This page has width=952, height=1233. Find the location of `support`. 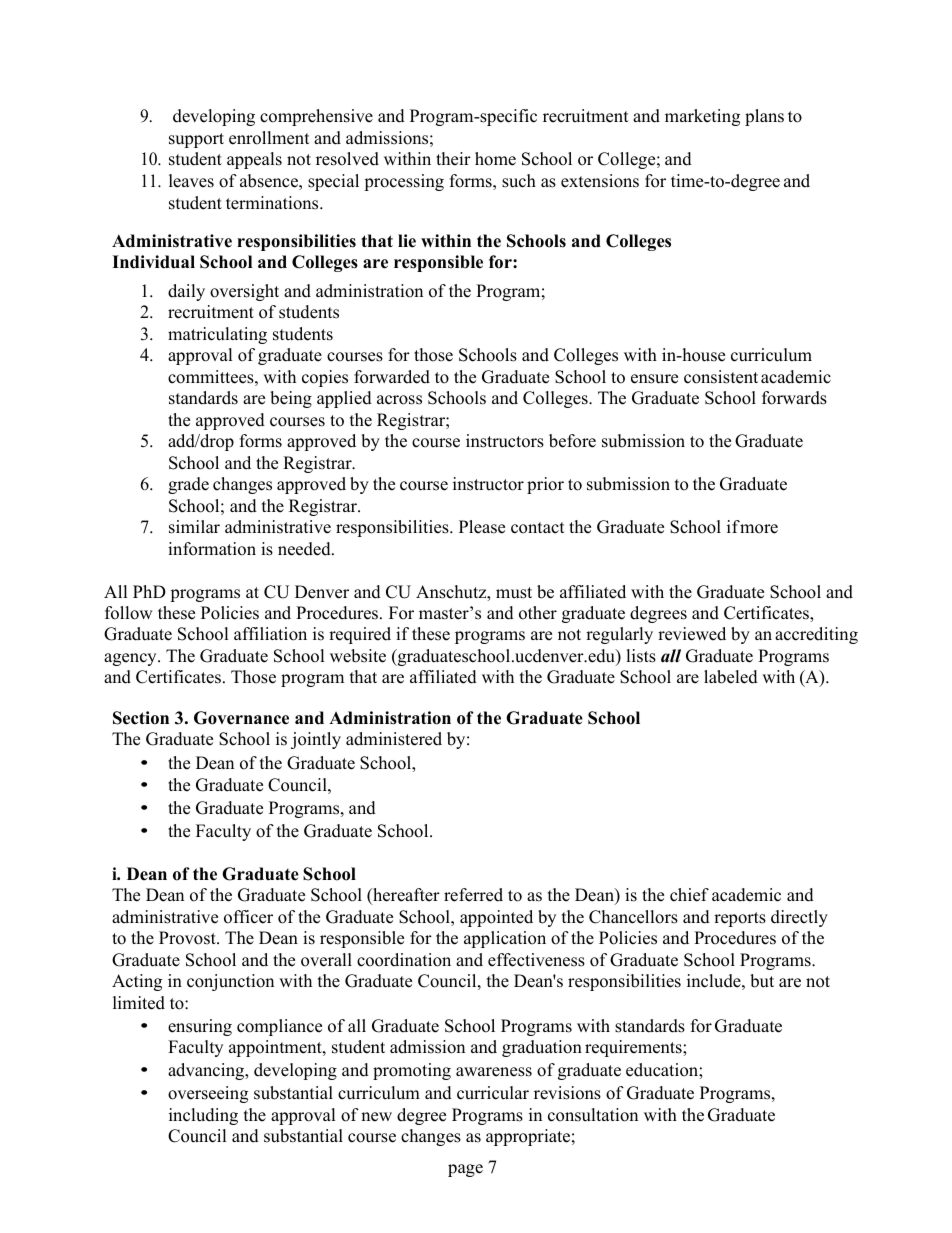

support is located at coordinates (196, 140).
